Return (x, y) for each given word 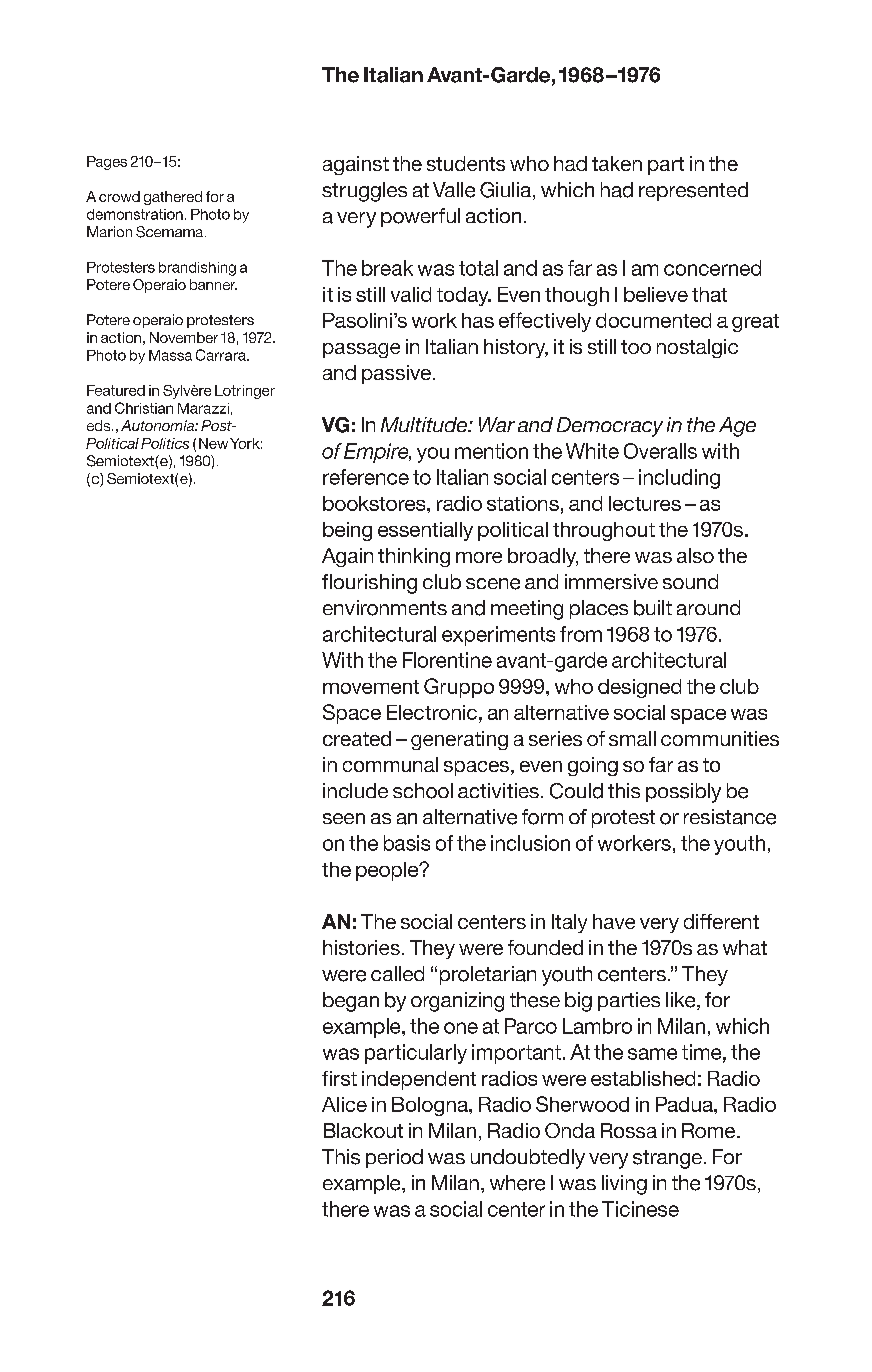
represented (693, 191)
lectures (645, 503)
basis (407, 843)
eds (100, 425)
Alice (344, 1104)
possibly (683, 793)
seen (344, 818)
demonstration (135, 214)
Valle (454, 190)
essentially (425, 531)
